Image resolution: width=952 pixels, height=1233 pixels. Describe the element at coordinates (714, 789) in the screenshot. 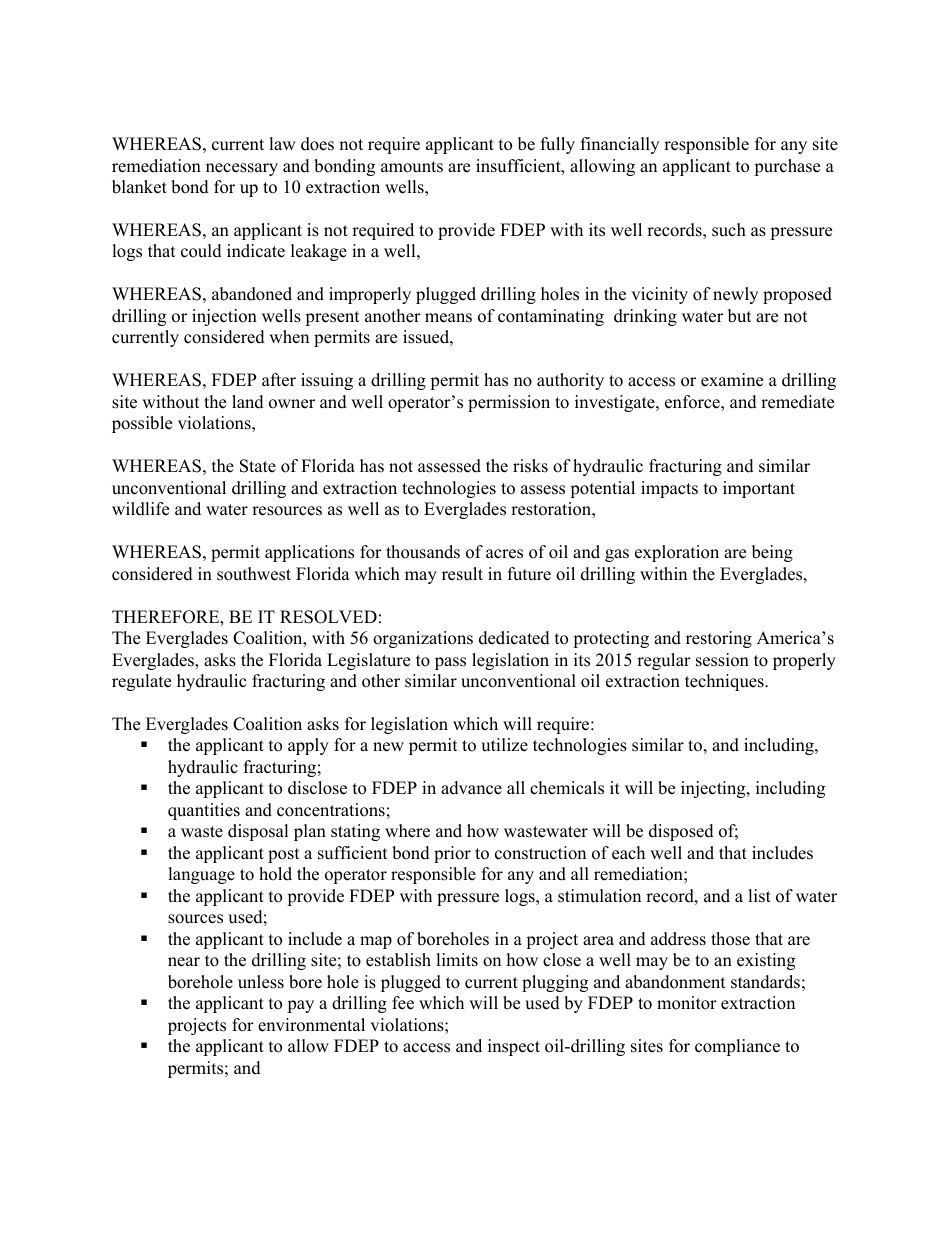

I see `injecting` at that location.
